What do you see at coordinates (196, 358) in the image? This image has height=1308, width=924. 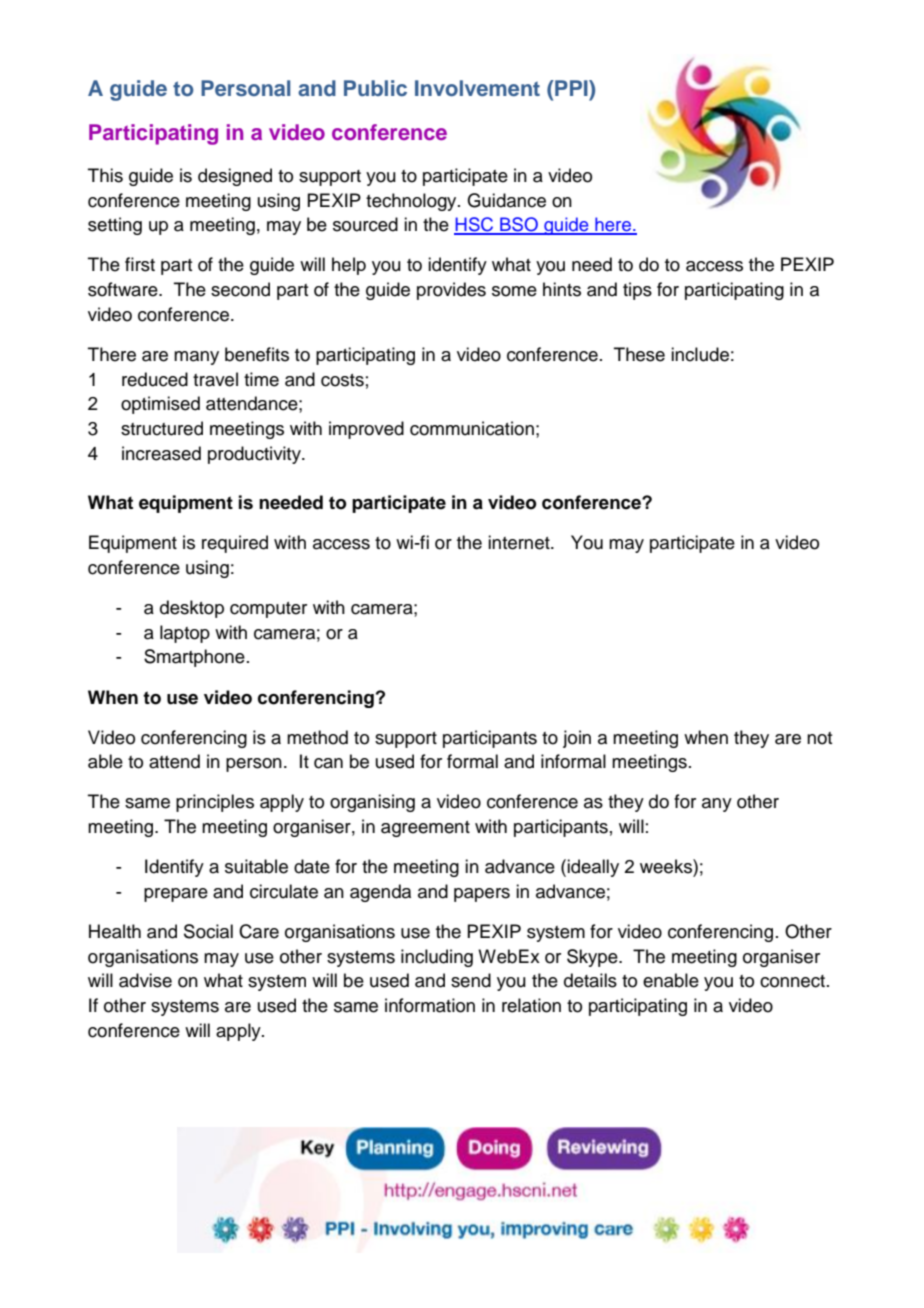 I see `many` at bounding box center [196, 358].
